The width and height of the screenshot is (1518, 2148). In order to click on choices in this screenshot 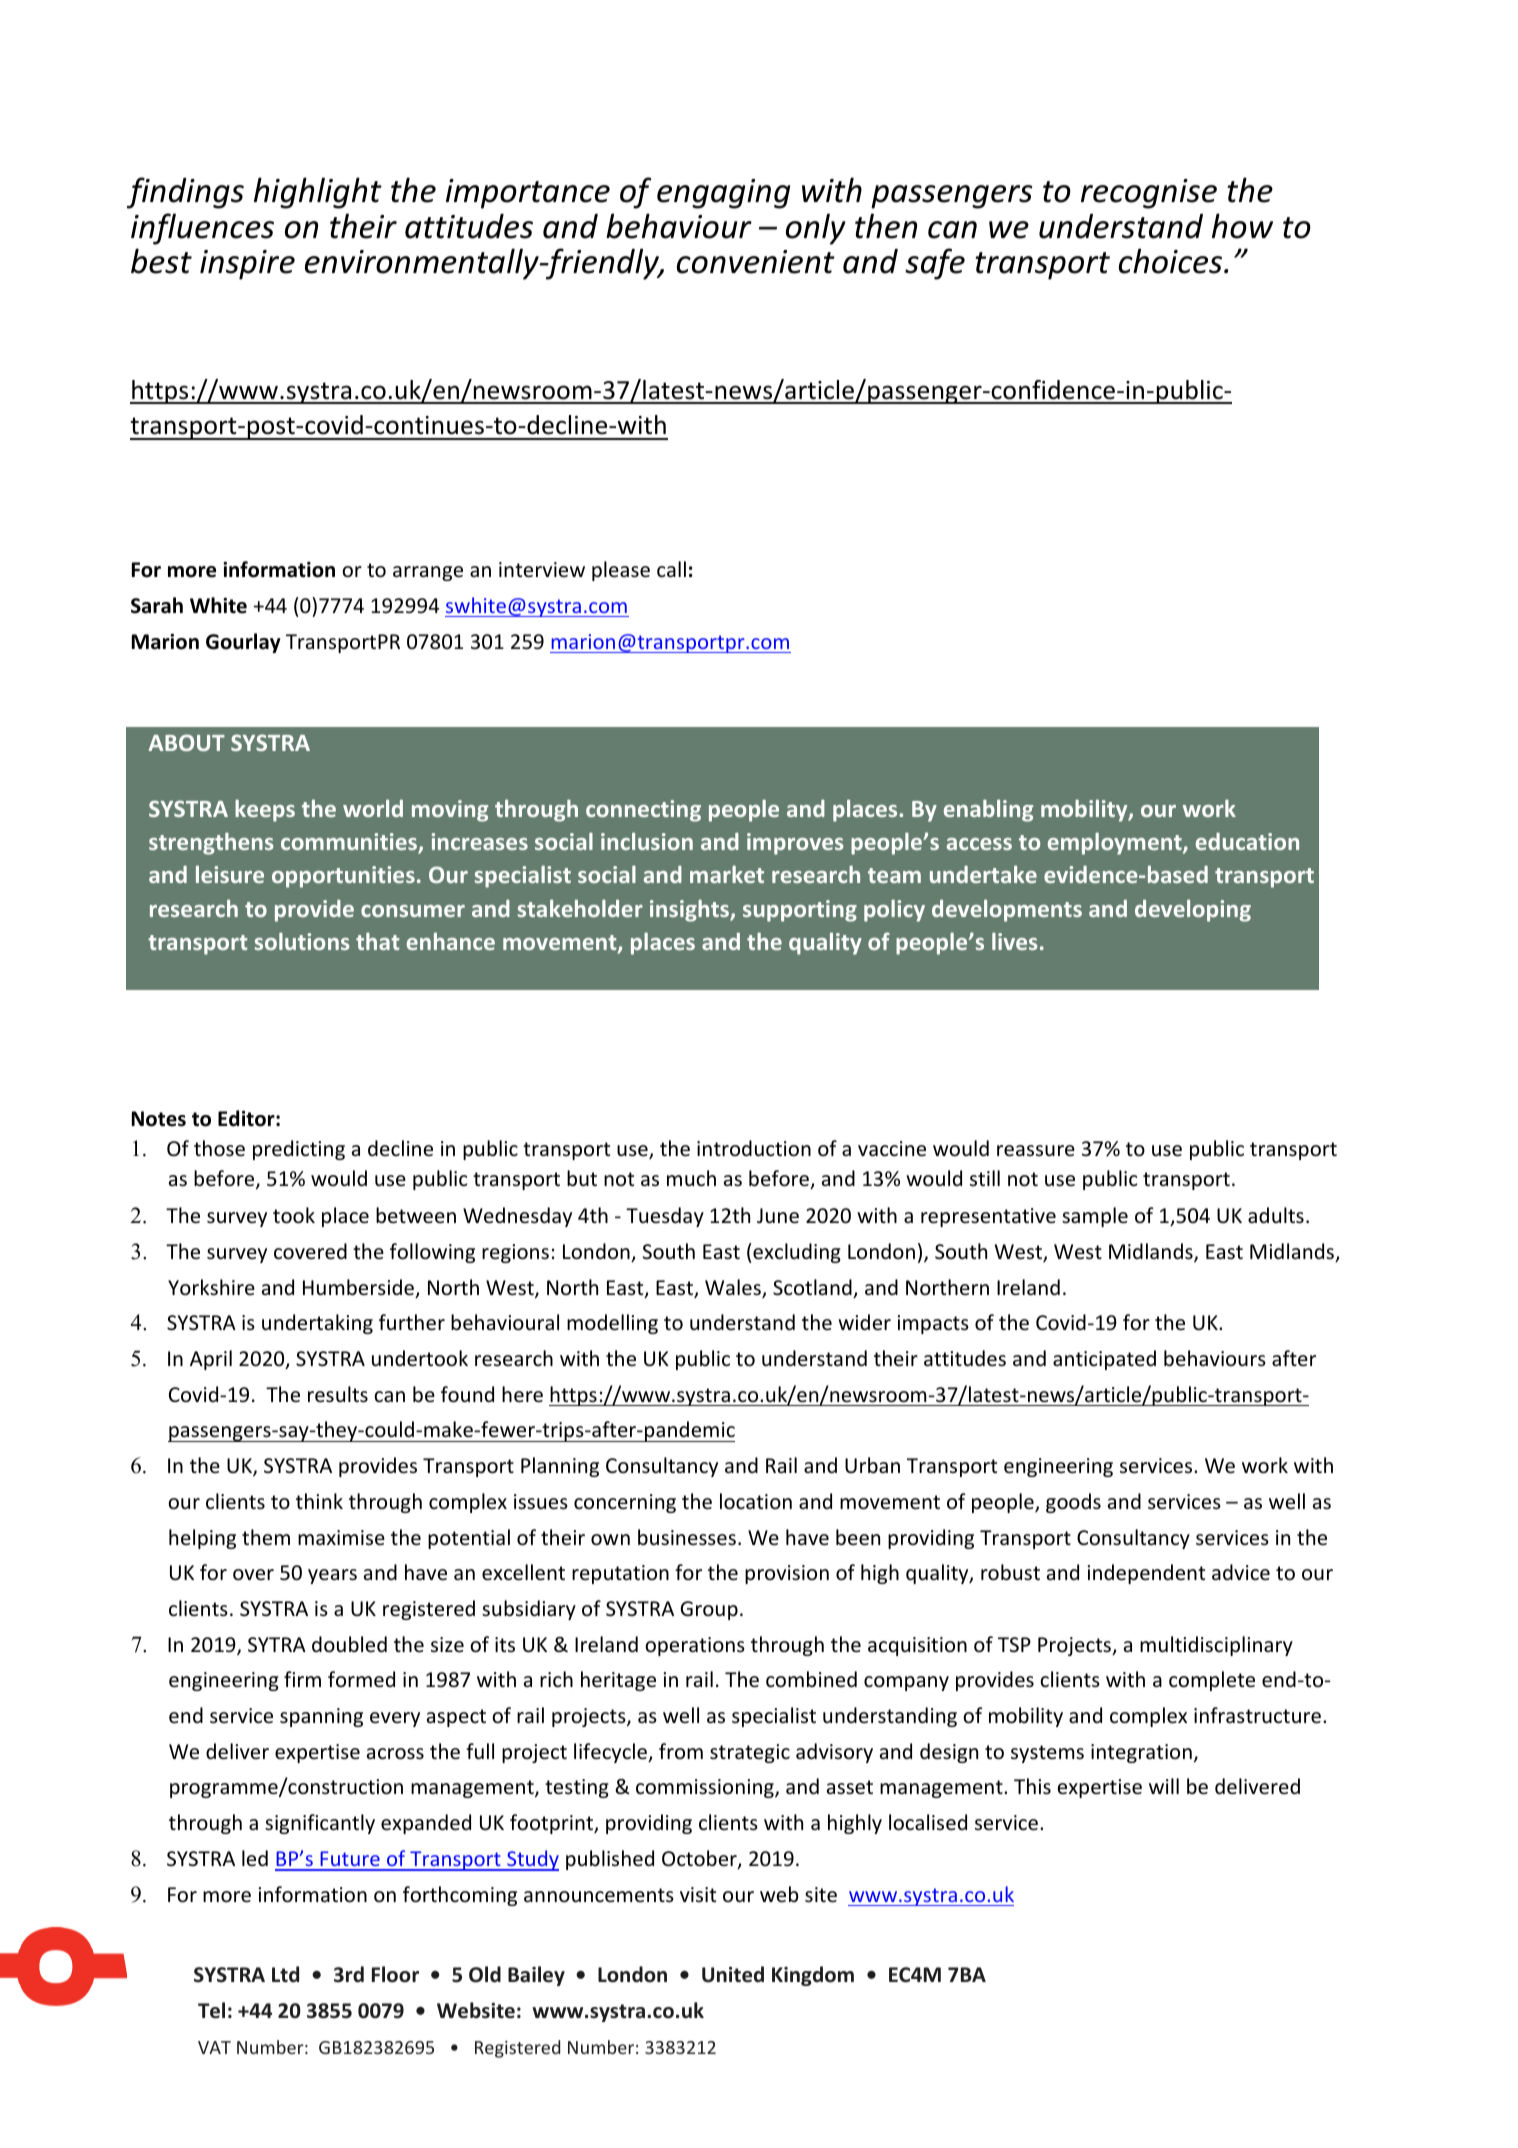, I will do `click(1172, 261)`.
